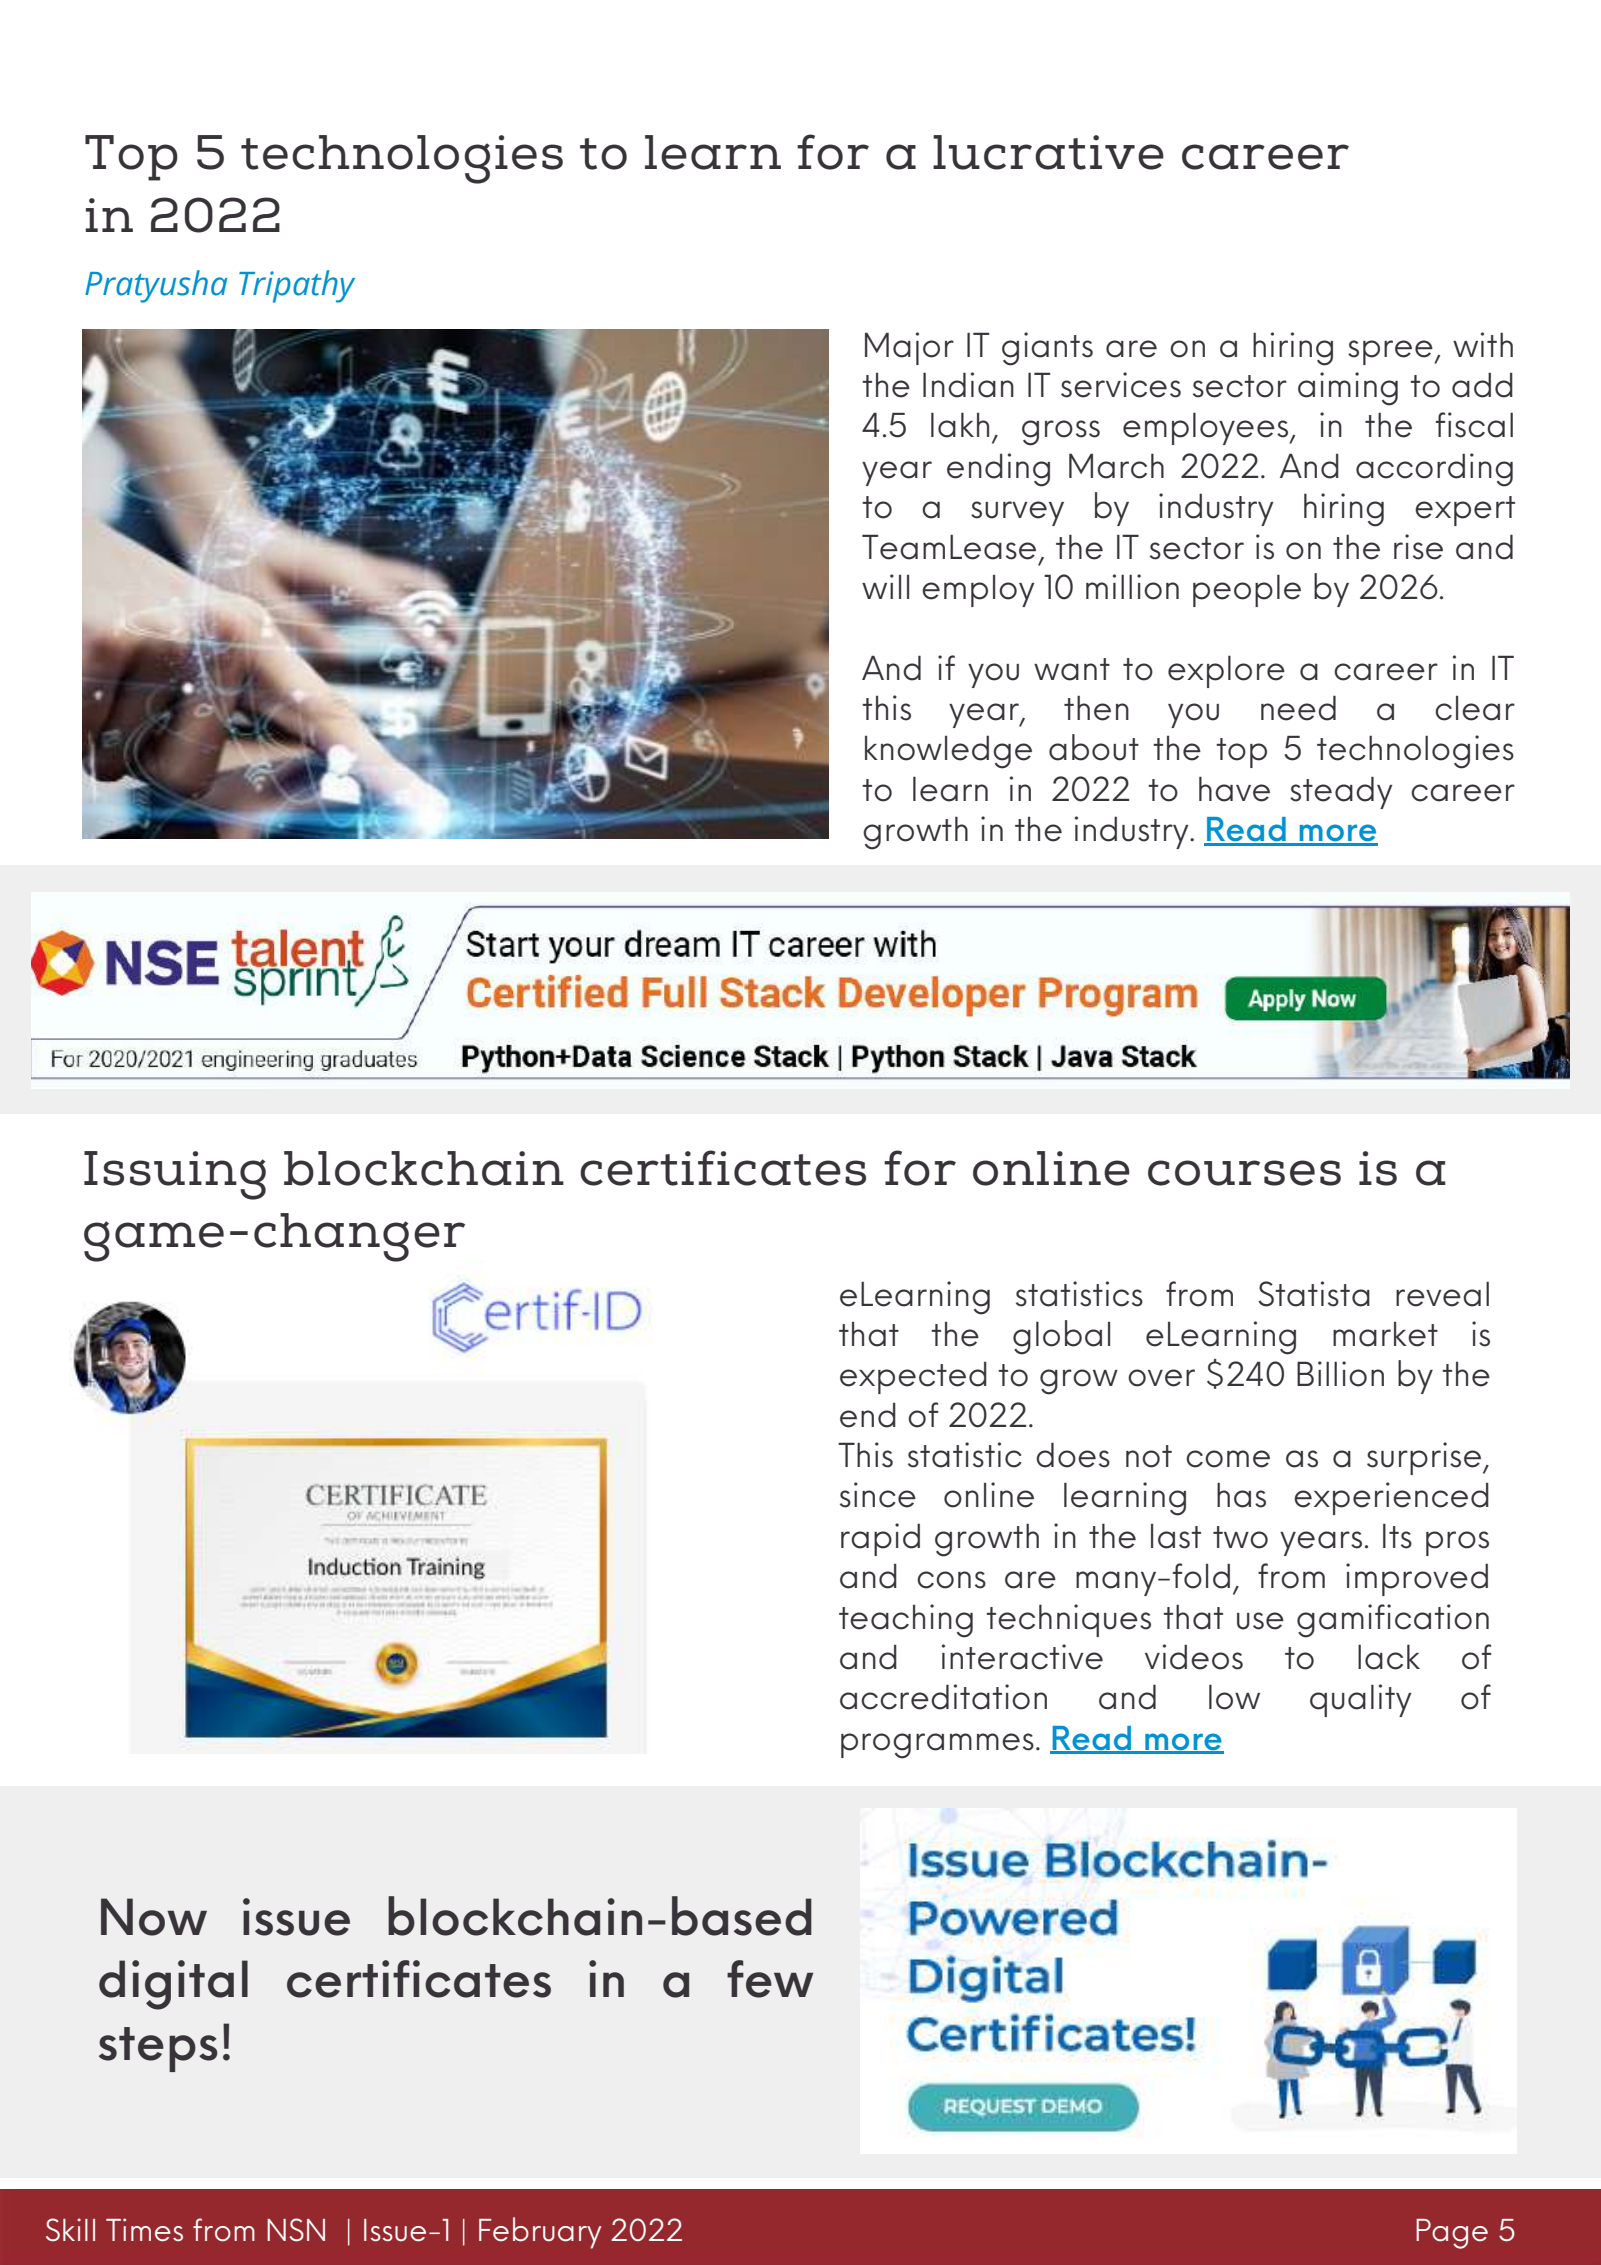 This screenshot has height=2265, width=1601. What do you see at coordinates (878, 1495) in the screenshot?
I see `since` at bounding box center [878, 1495].
